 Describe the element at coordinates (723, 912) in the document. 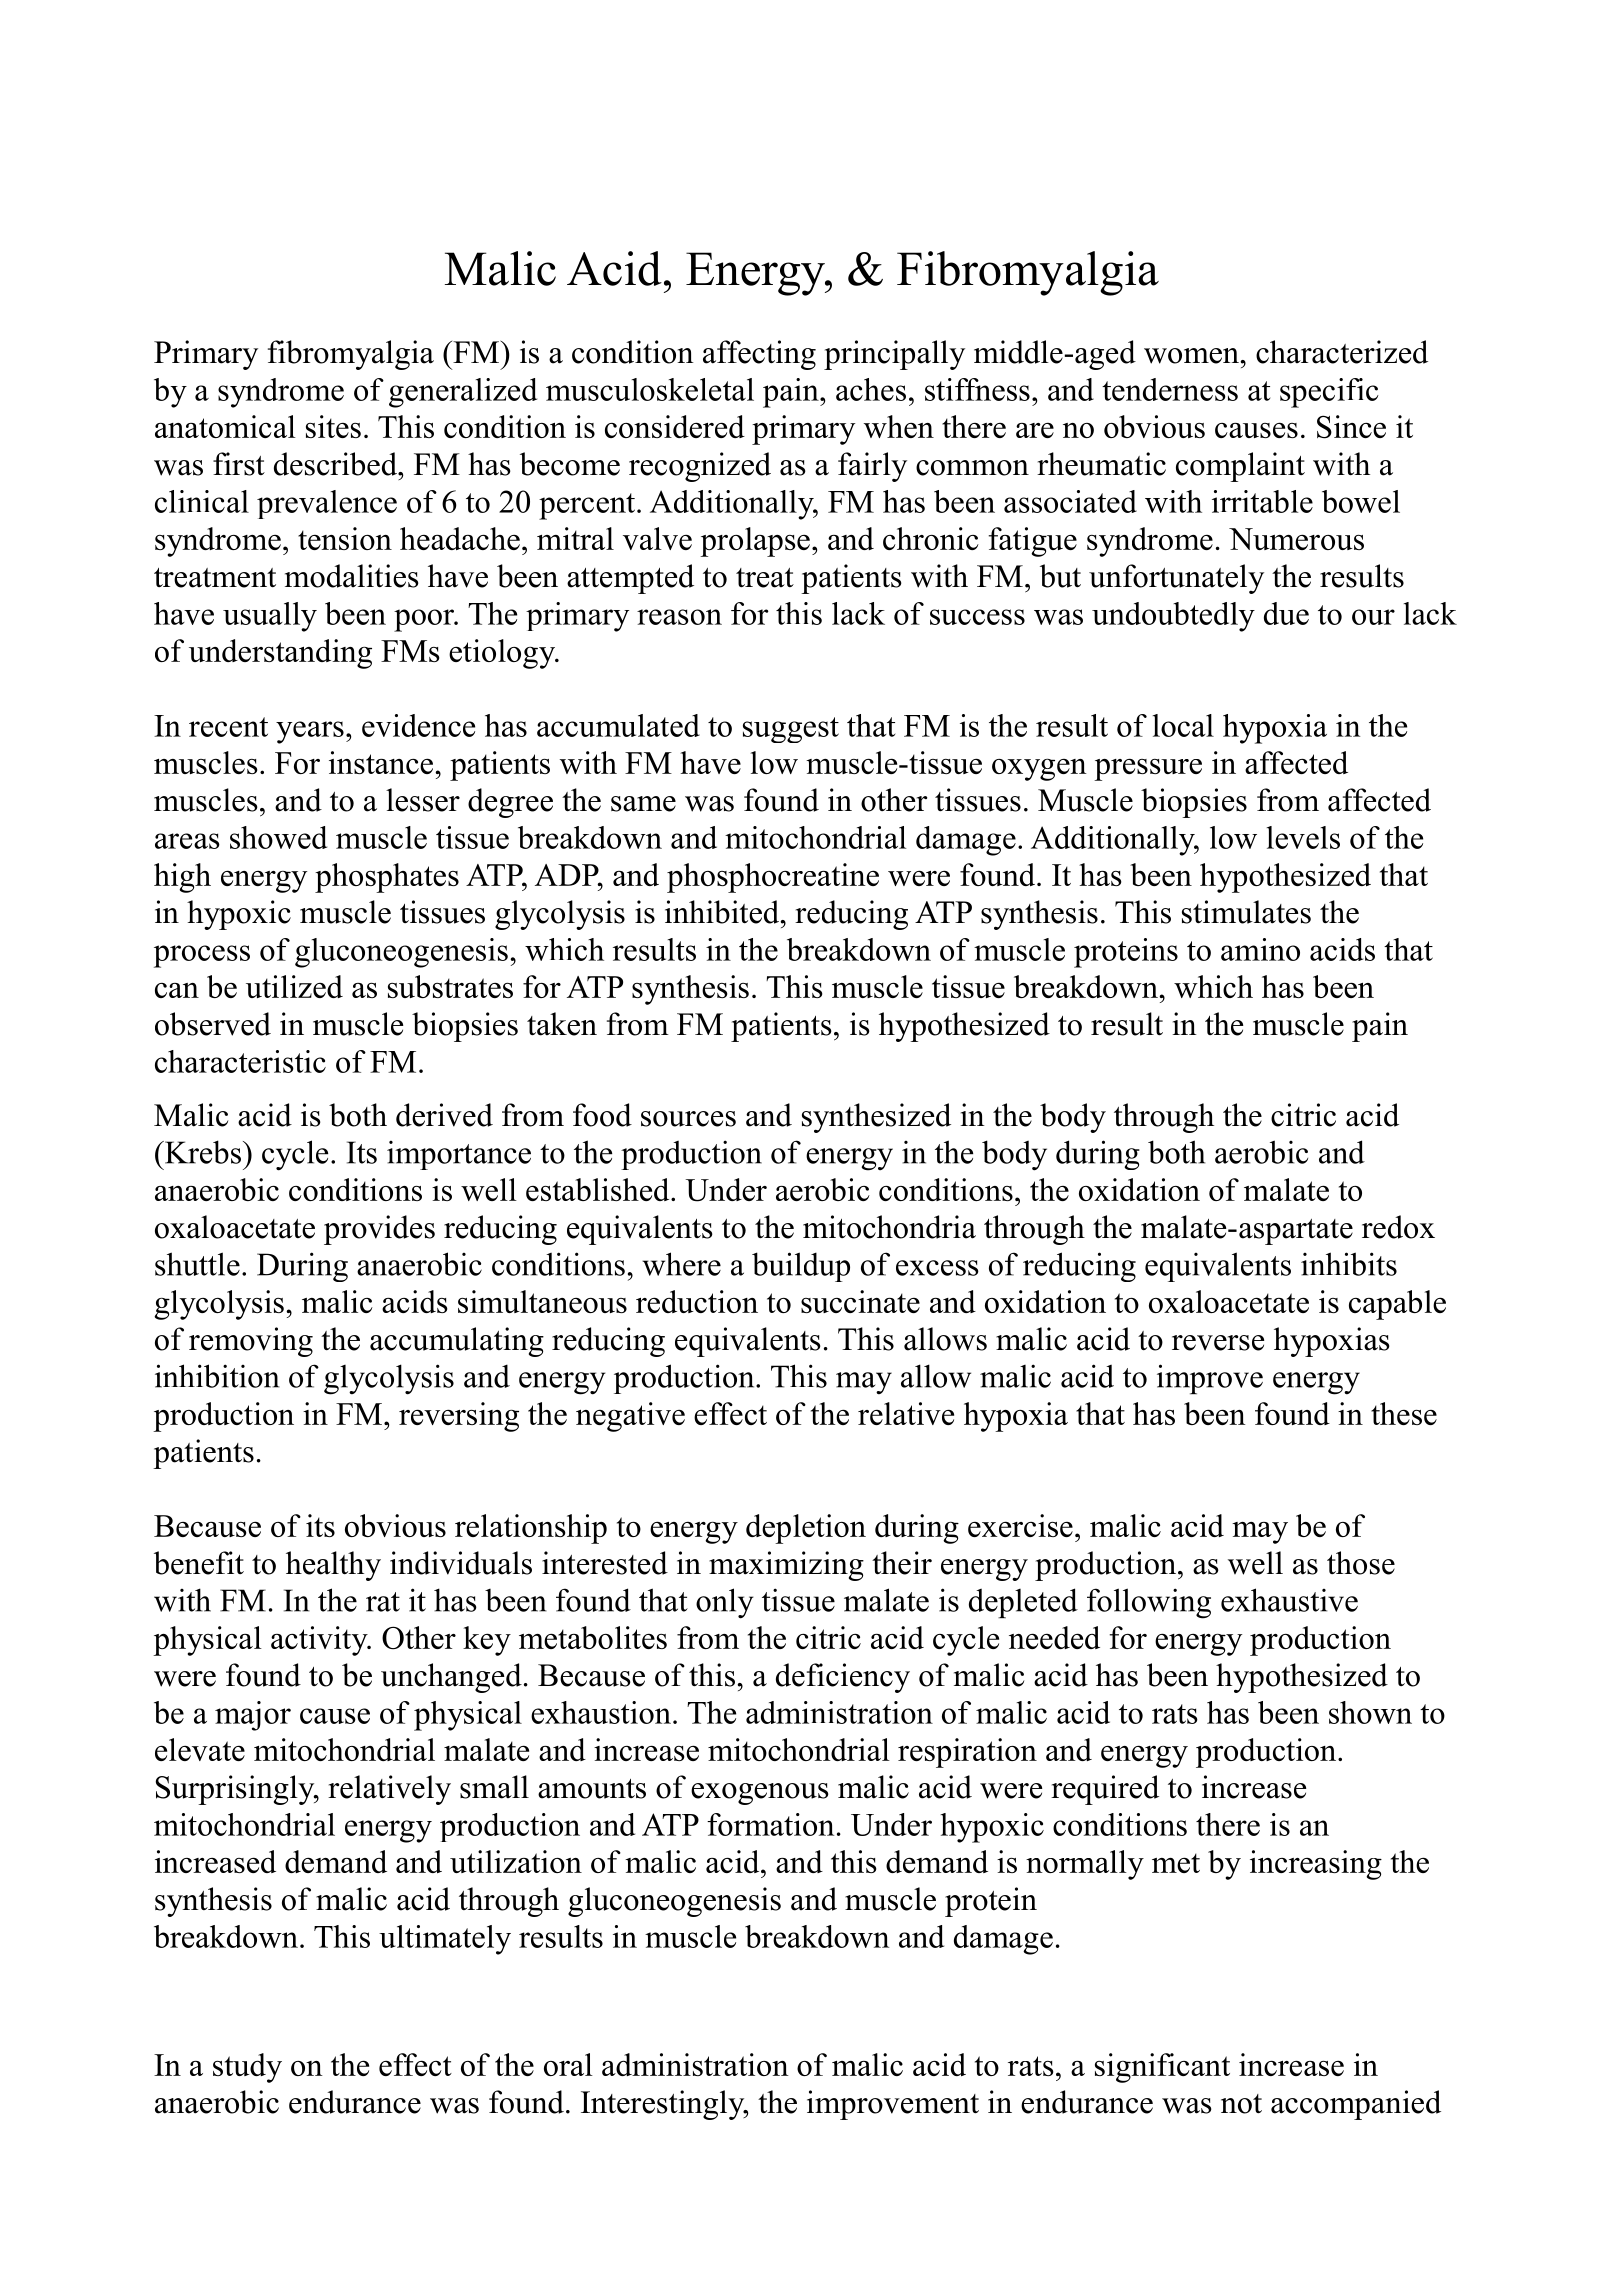

I see `inhibited` at that location.
